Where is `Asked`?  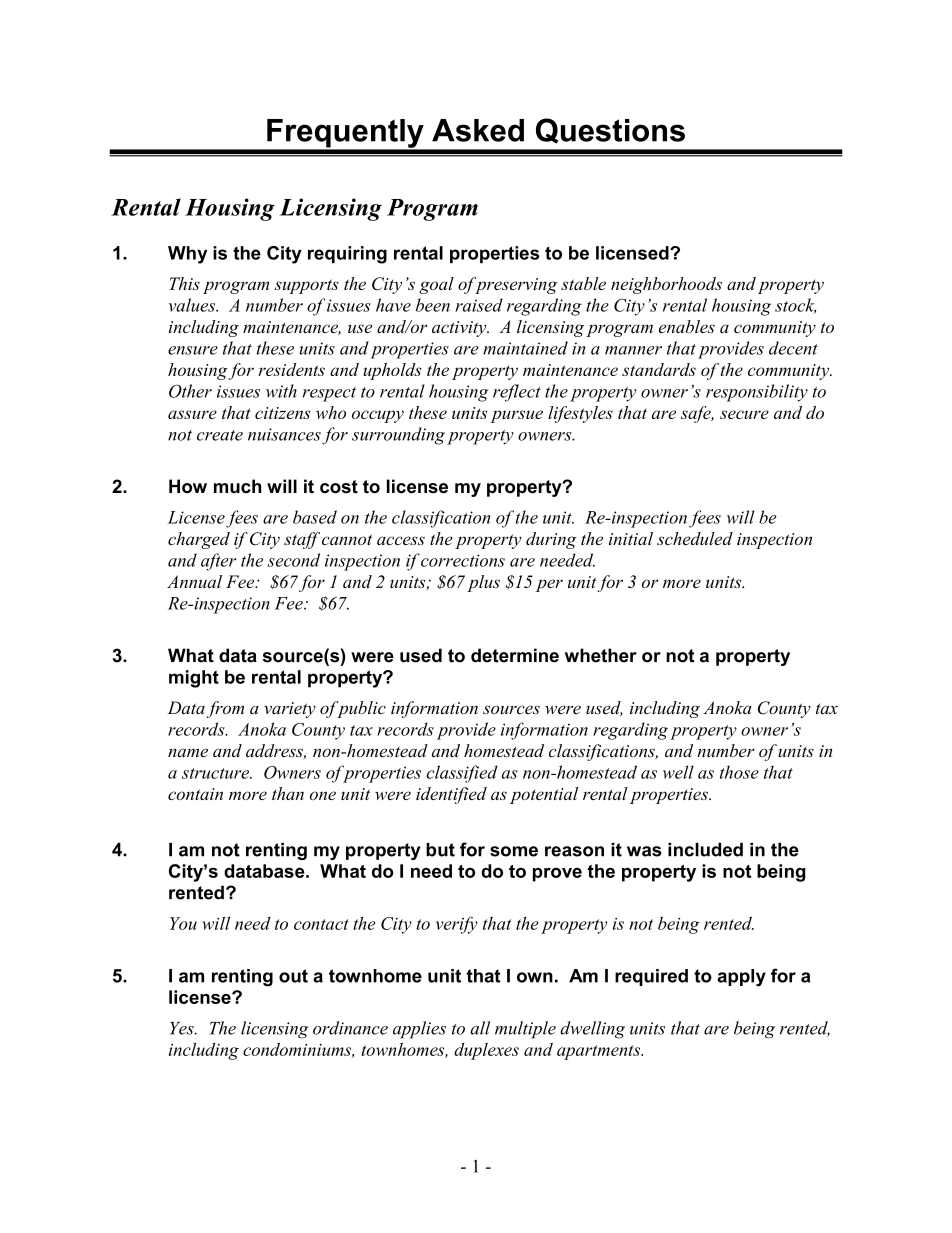 Asked is located at coordinates (478, 130).
